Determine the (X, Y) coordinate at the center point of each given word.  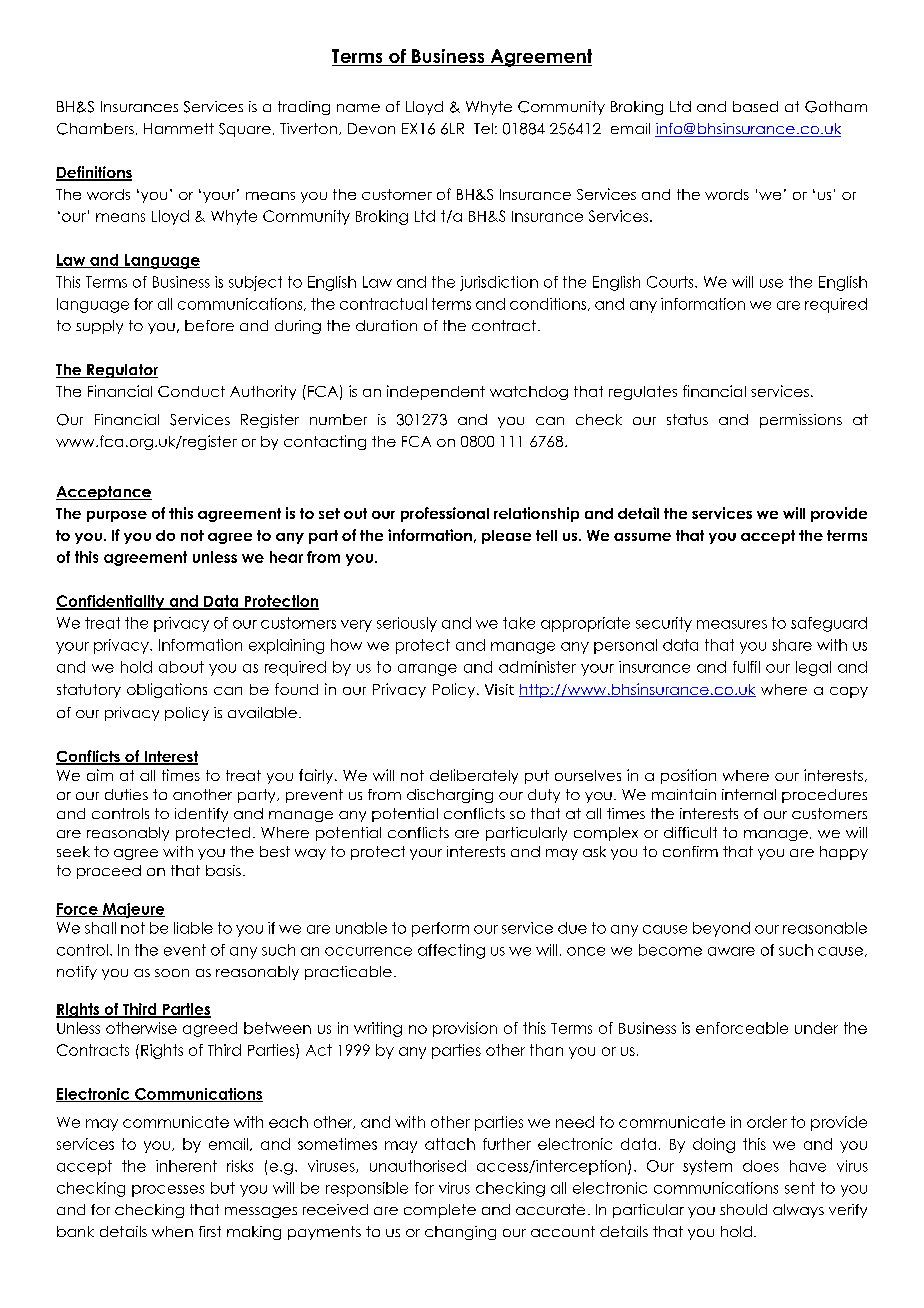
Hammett (179, 128)
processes (168, 1191)
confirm (690, 851)
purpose (117, 516)
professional (445, 514)
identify (201, 815)
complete (440, 1211)
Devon (371, 128)
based (755, 106)
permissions (801, 421)
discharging (450, 796)
